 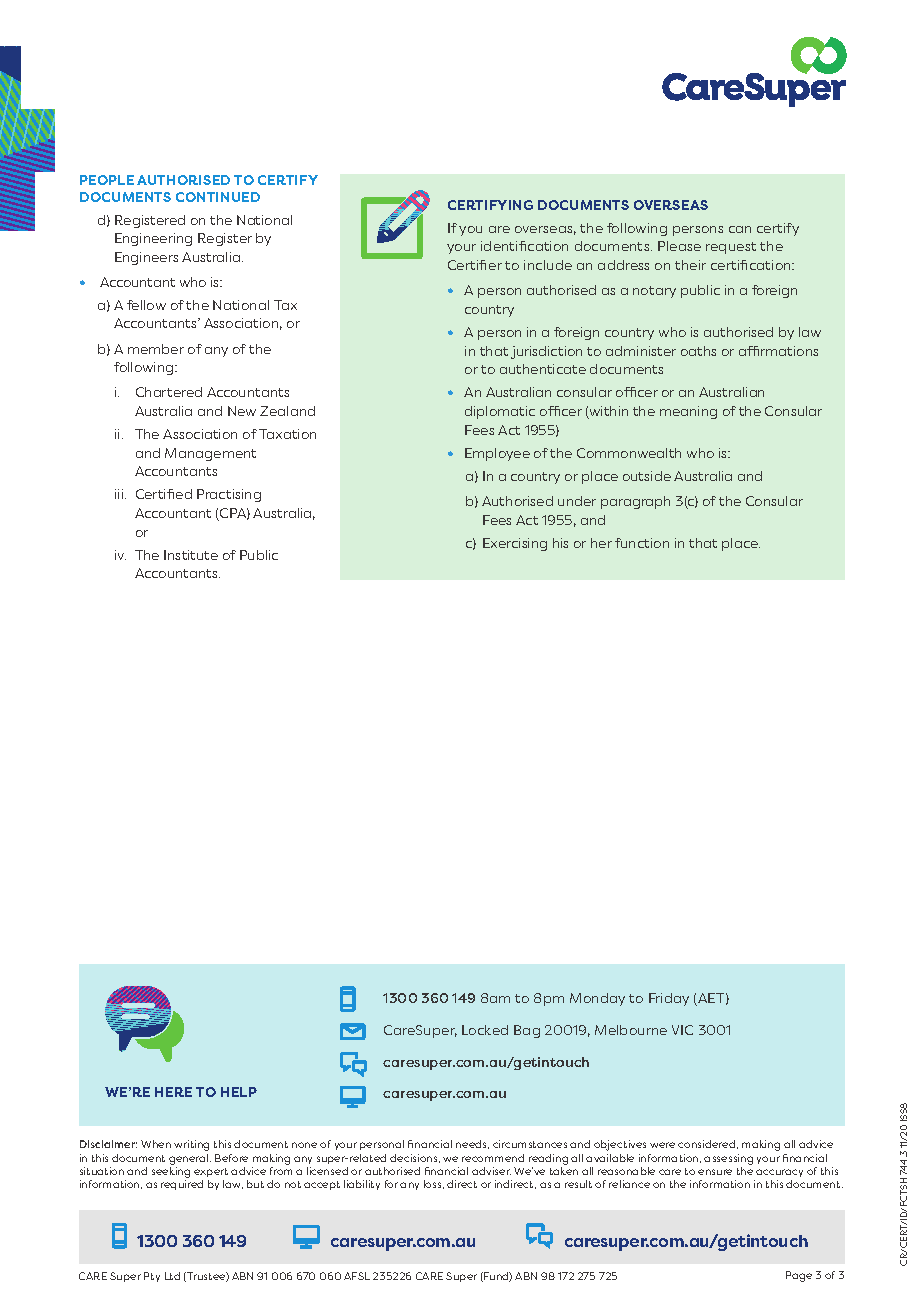 I want to click on paragraph, so click(x=635, y=502).
